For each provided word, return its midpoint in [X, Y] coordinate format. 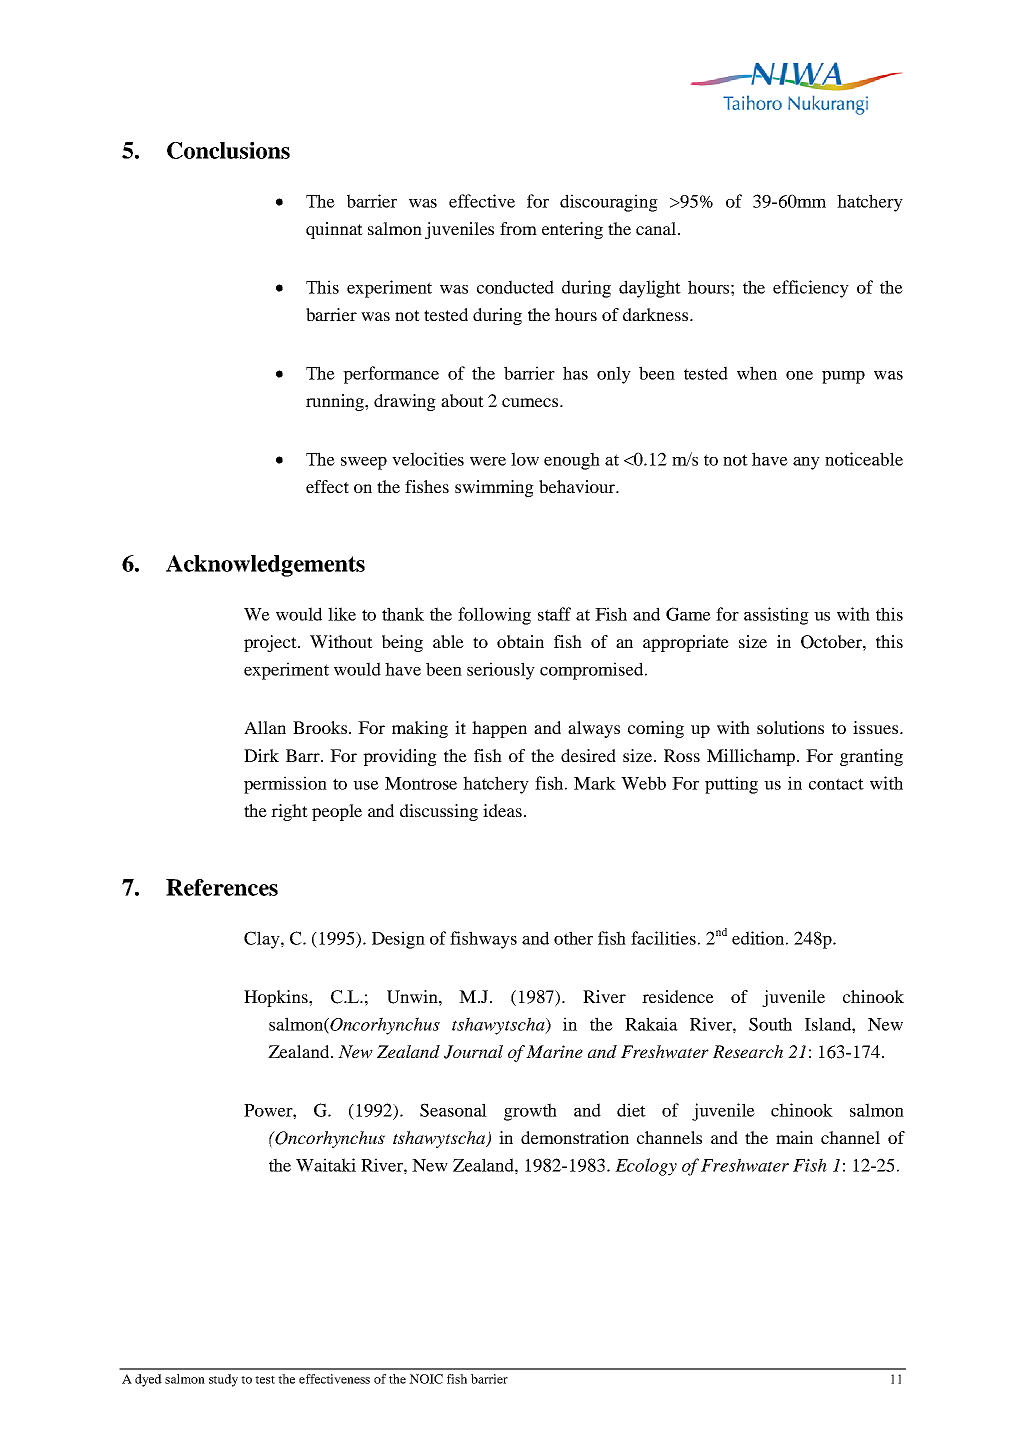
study [223, 1380]
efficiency [811, 289]
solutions [790, 727]
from [518, 228]
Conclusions [228, 150]
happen [499, 729]
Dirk [261, 755]
